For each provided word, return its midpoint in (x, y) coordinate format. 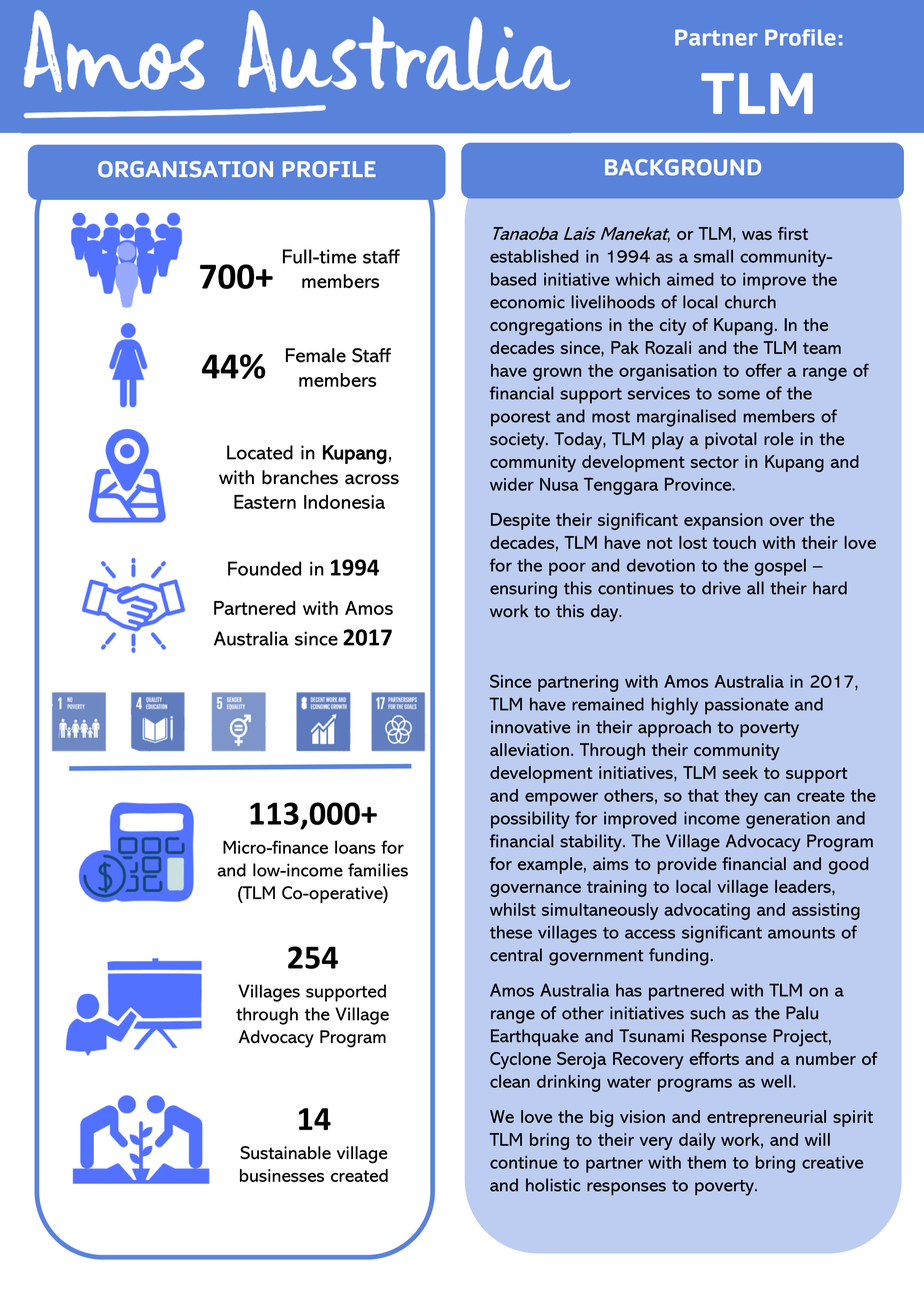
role (779, 439)
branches (300, 477)
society (518, 441)
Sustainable (285, 1153)
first (793, 233)
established (534, 256)
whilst (513, 909)
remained (608, 704)
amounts (801, 933)
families (378, 870)
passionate (747, 706)
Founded (264, 568)
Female (316, 355)
